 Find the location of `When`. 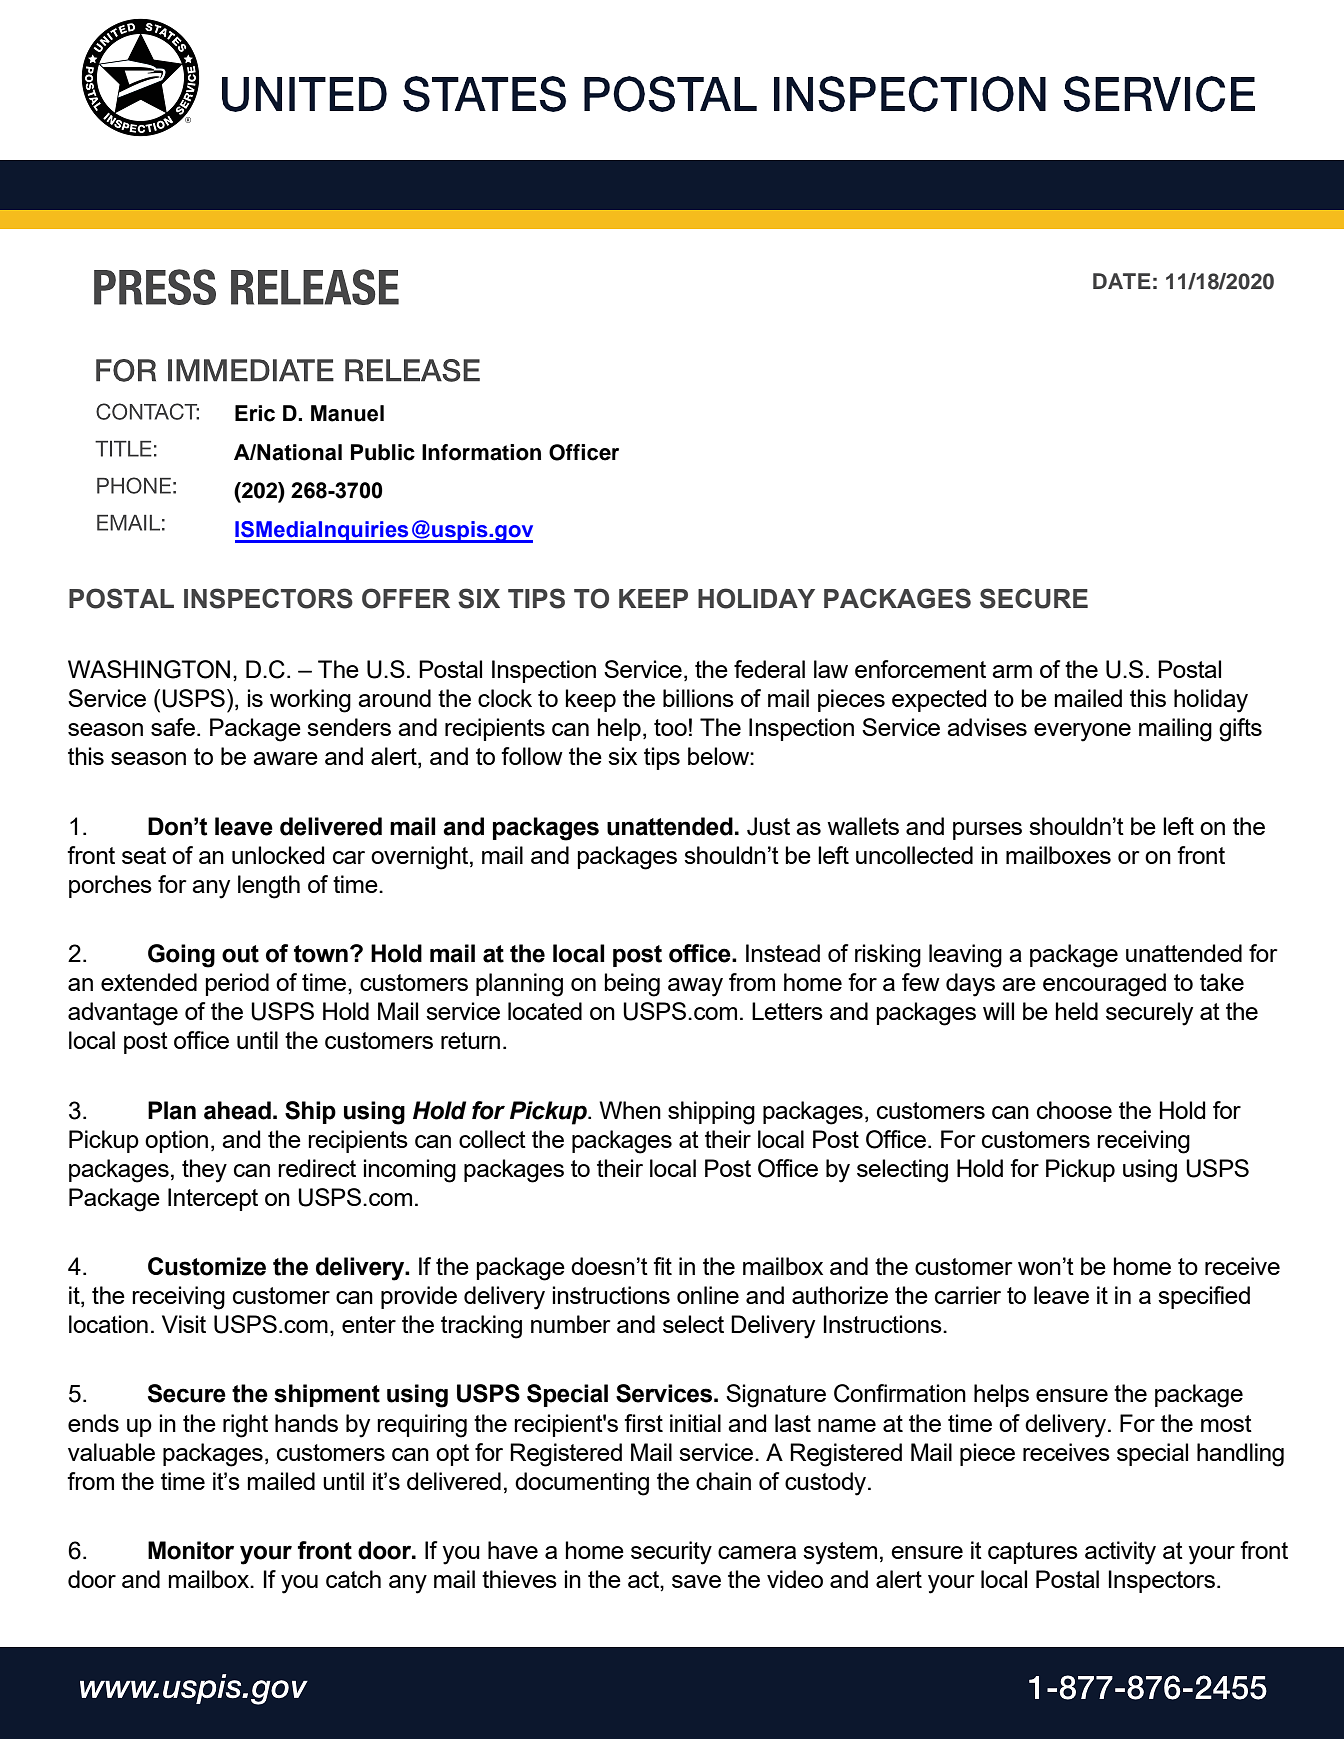

When is located at coordinates (630, 1110).
